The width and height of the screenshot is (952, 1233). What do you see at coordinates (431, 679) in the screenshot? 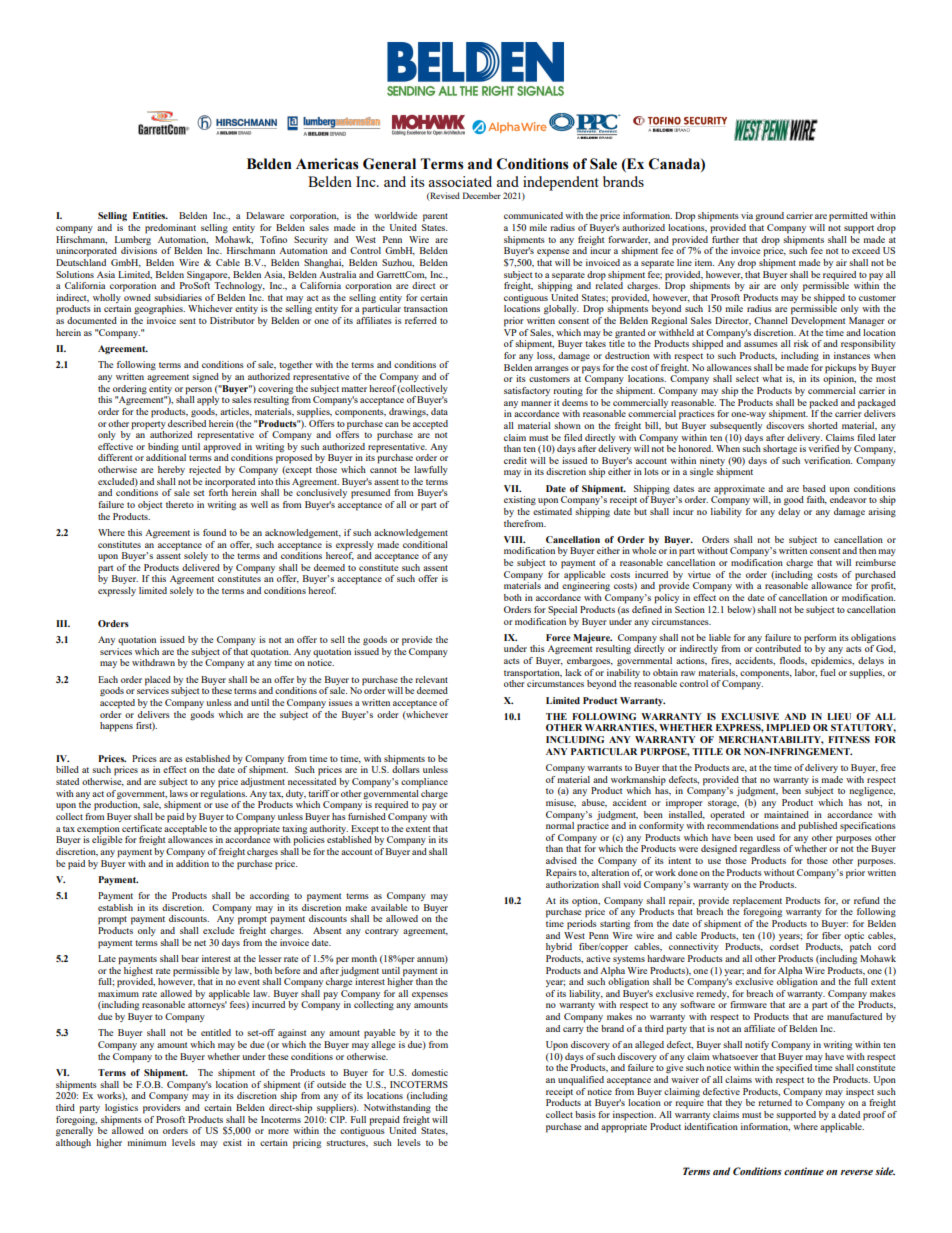
I see `relevant` at bounding box center [431, 679].
